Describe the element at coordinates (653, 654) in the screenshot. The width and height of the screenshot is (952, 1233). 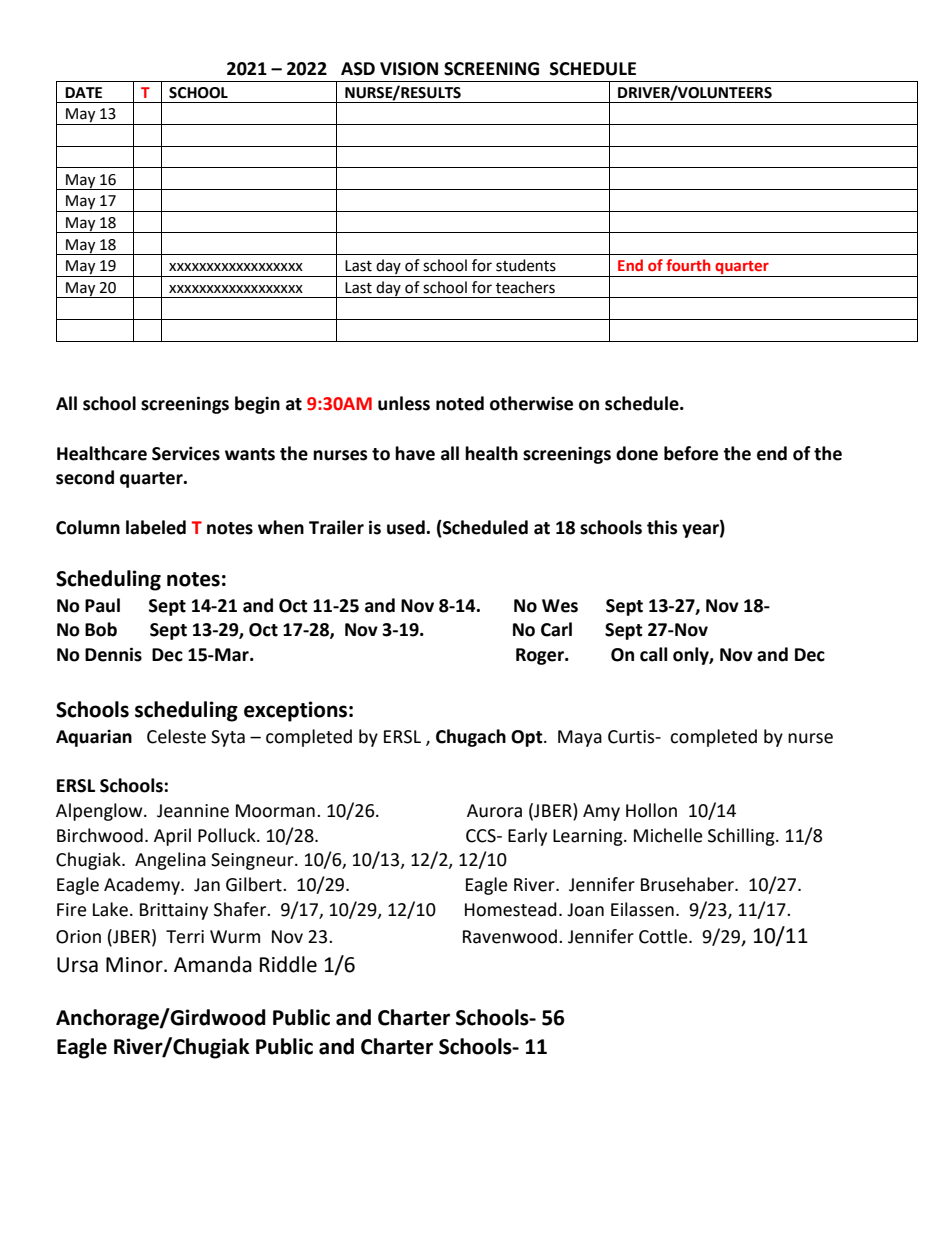
I see `call` at that location.
